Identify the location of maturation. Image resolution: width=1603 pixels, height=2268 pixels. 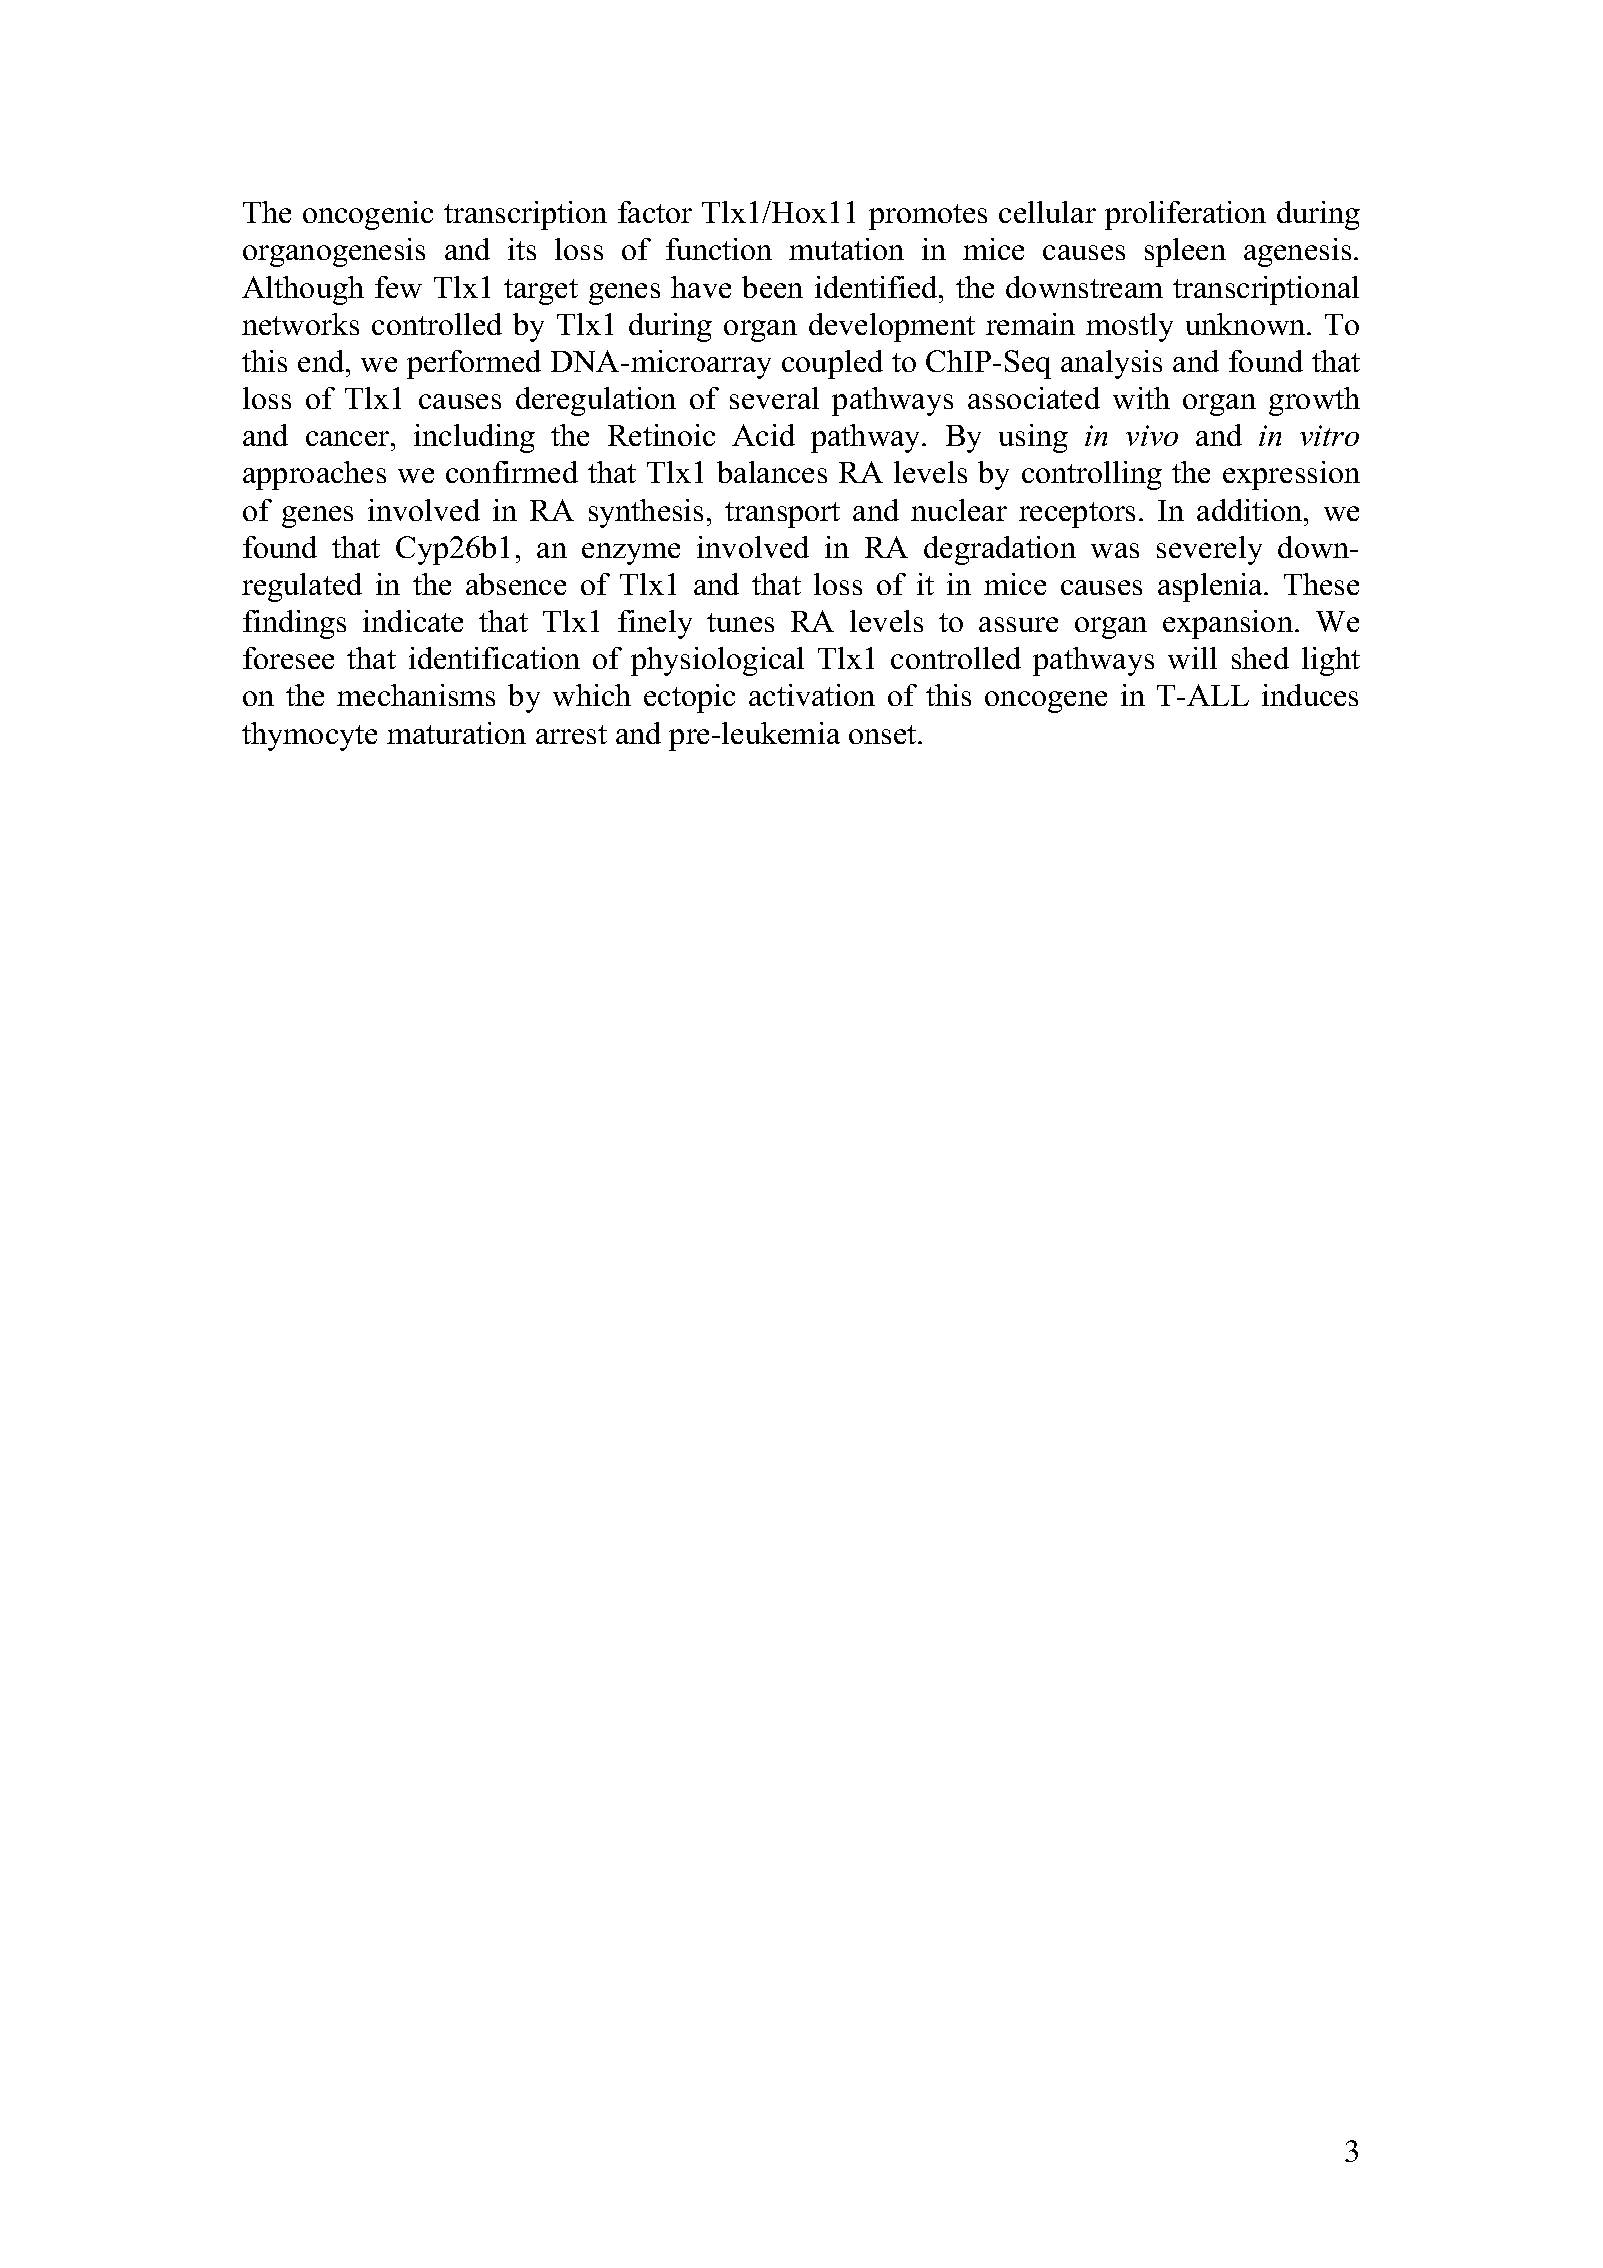
(456, 733).
